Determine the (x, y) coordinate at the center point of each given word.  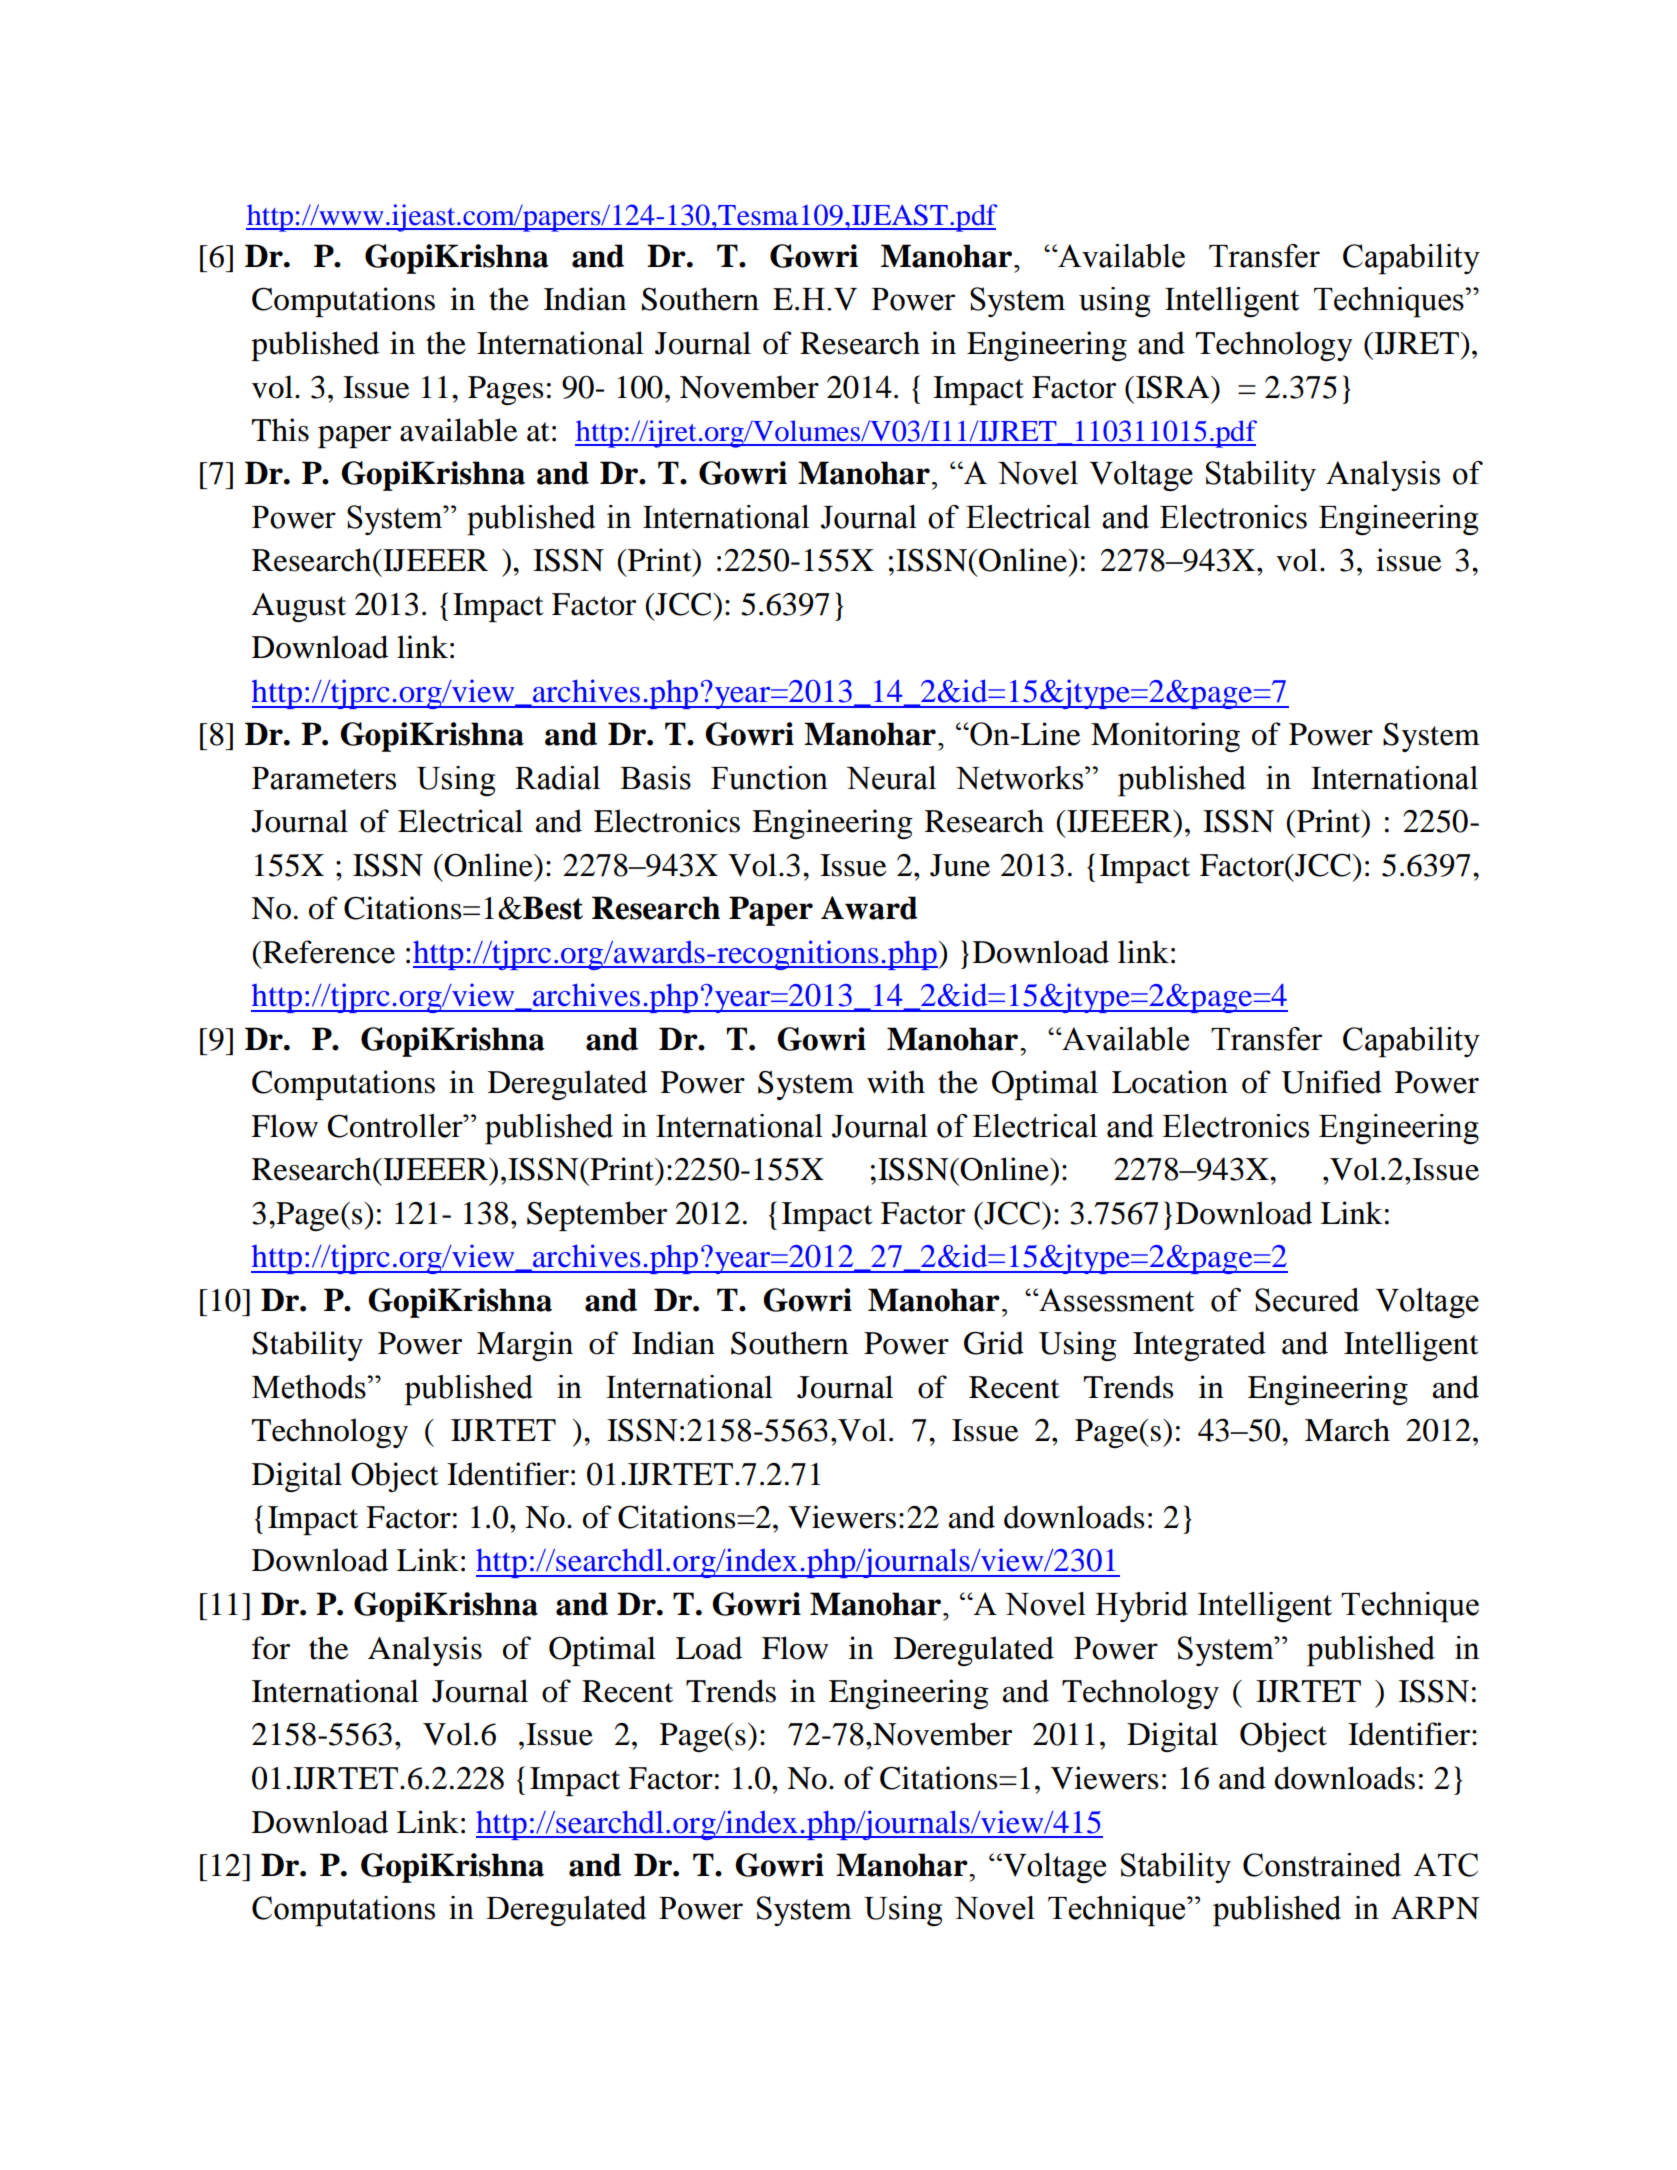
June (960, 865)
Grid (994, 1343)
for (271, 1648)
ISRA (1174, 387)
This (280, 430)
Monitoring (1165, 737)
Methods (310, 1387)
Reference (328, 952)
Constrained (1322, 1865)
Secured (1307, 1300)
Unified (1331, 1082)
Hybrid (1141, 1607)
